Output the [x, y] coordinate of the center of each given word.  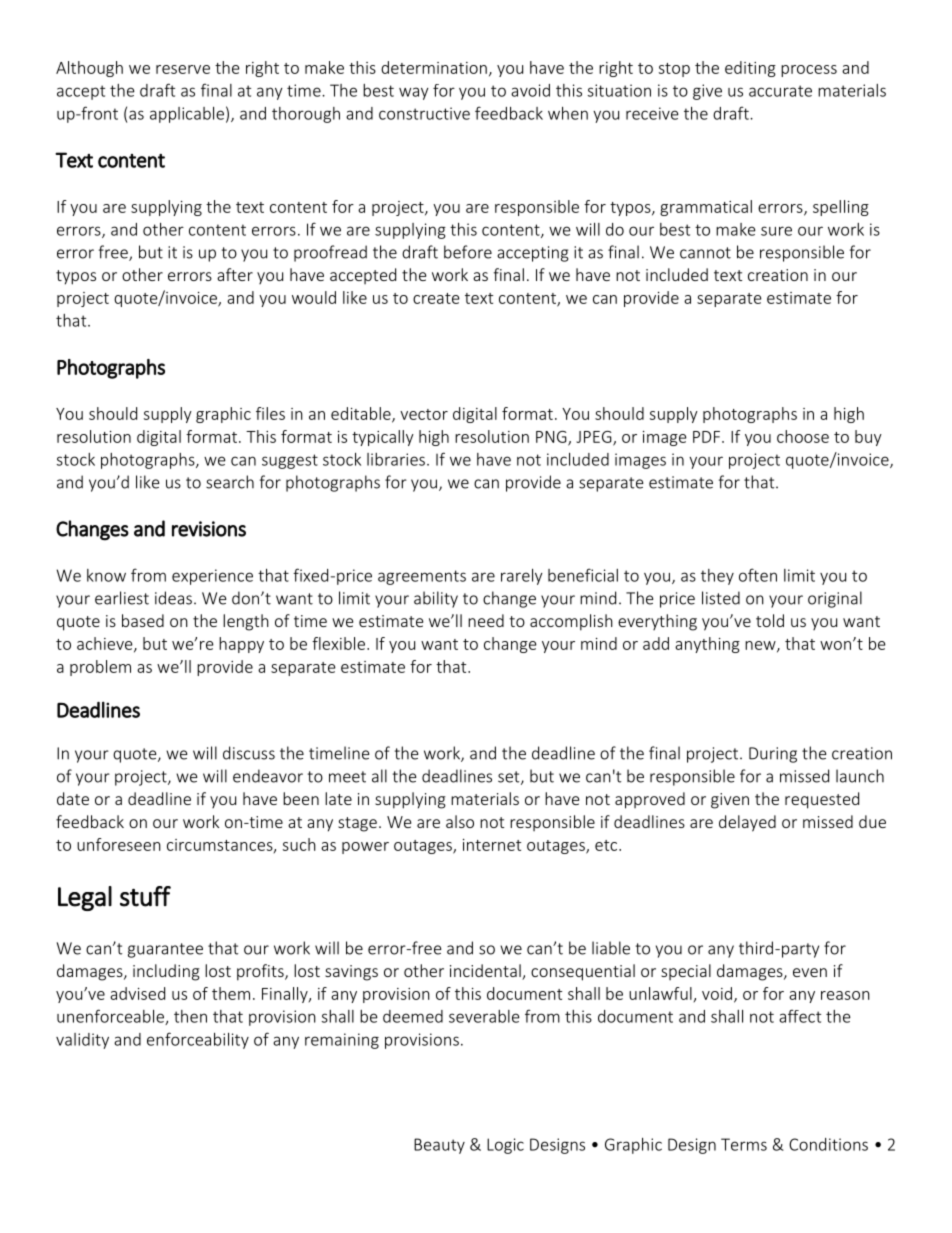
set [510, 778]
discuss [249, 753]
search [230, 482]
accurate [780, 91]
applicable [187, 115]
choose [803, 436]
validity [82, 1041]
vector [424, 414]
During [773, 755]
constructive [424, 113]
